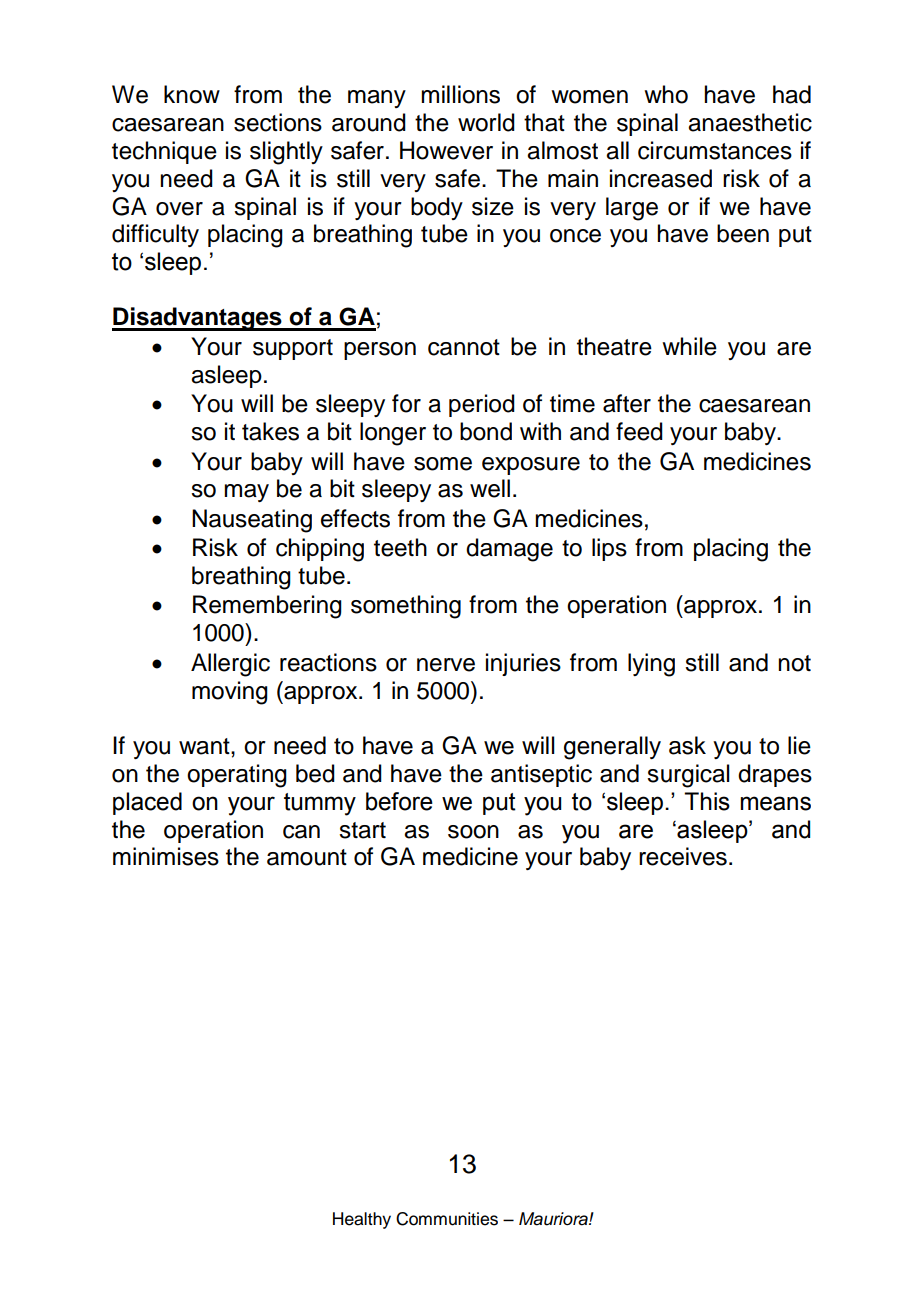  I want to click on This, so click(707, 801).
